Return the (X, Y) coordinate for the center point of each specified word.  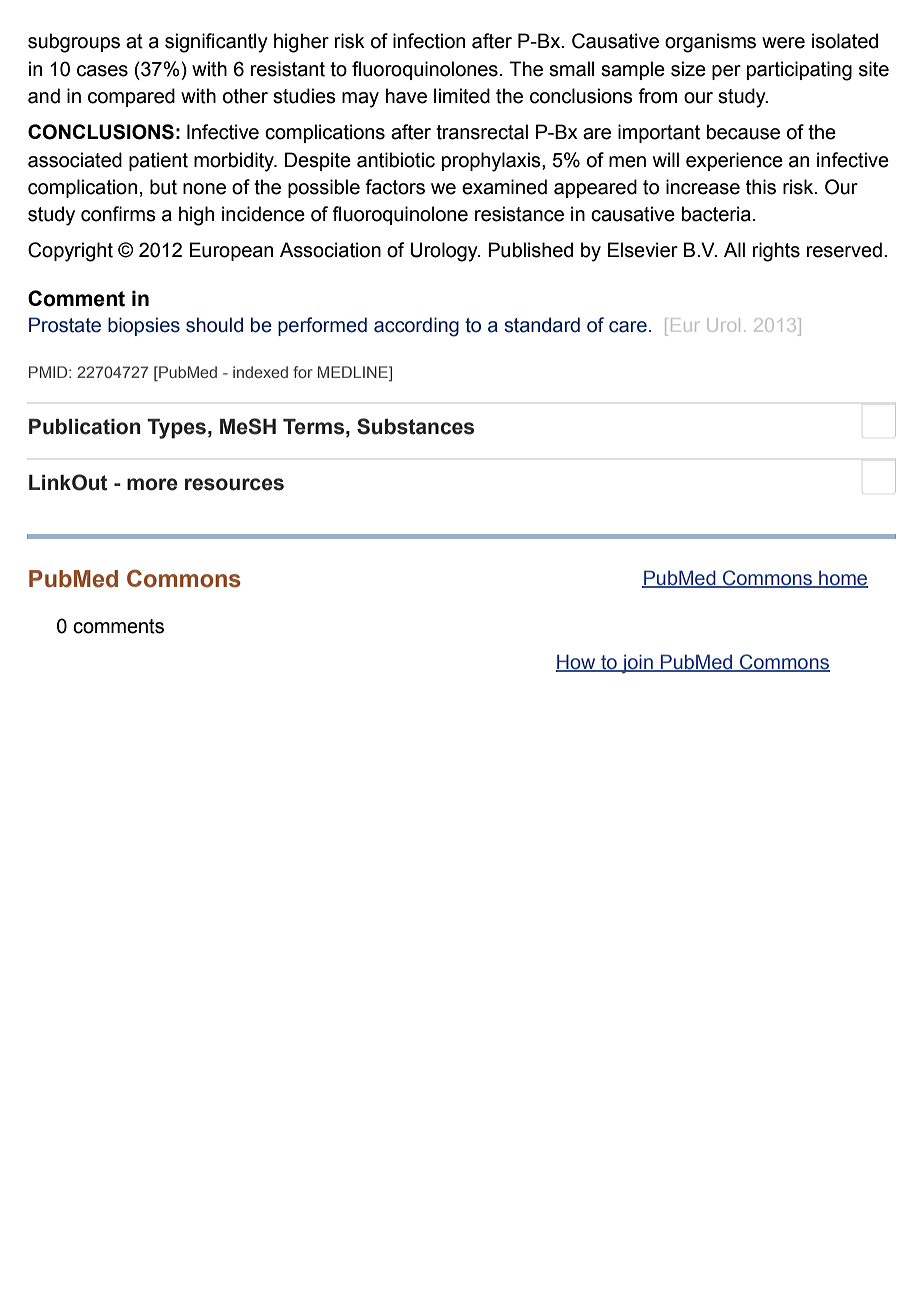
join (637, 664)
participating (799, 71)
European (231, 251)
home (842, 579)
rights (776, 252)
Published (530, 250)
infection (429, 41)
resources (234, 484)
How (577, 662)
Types (176, 429)
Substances (415, 426)
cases (102, 71)
